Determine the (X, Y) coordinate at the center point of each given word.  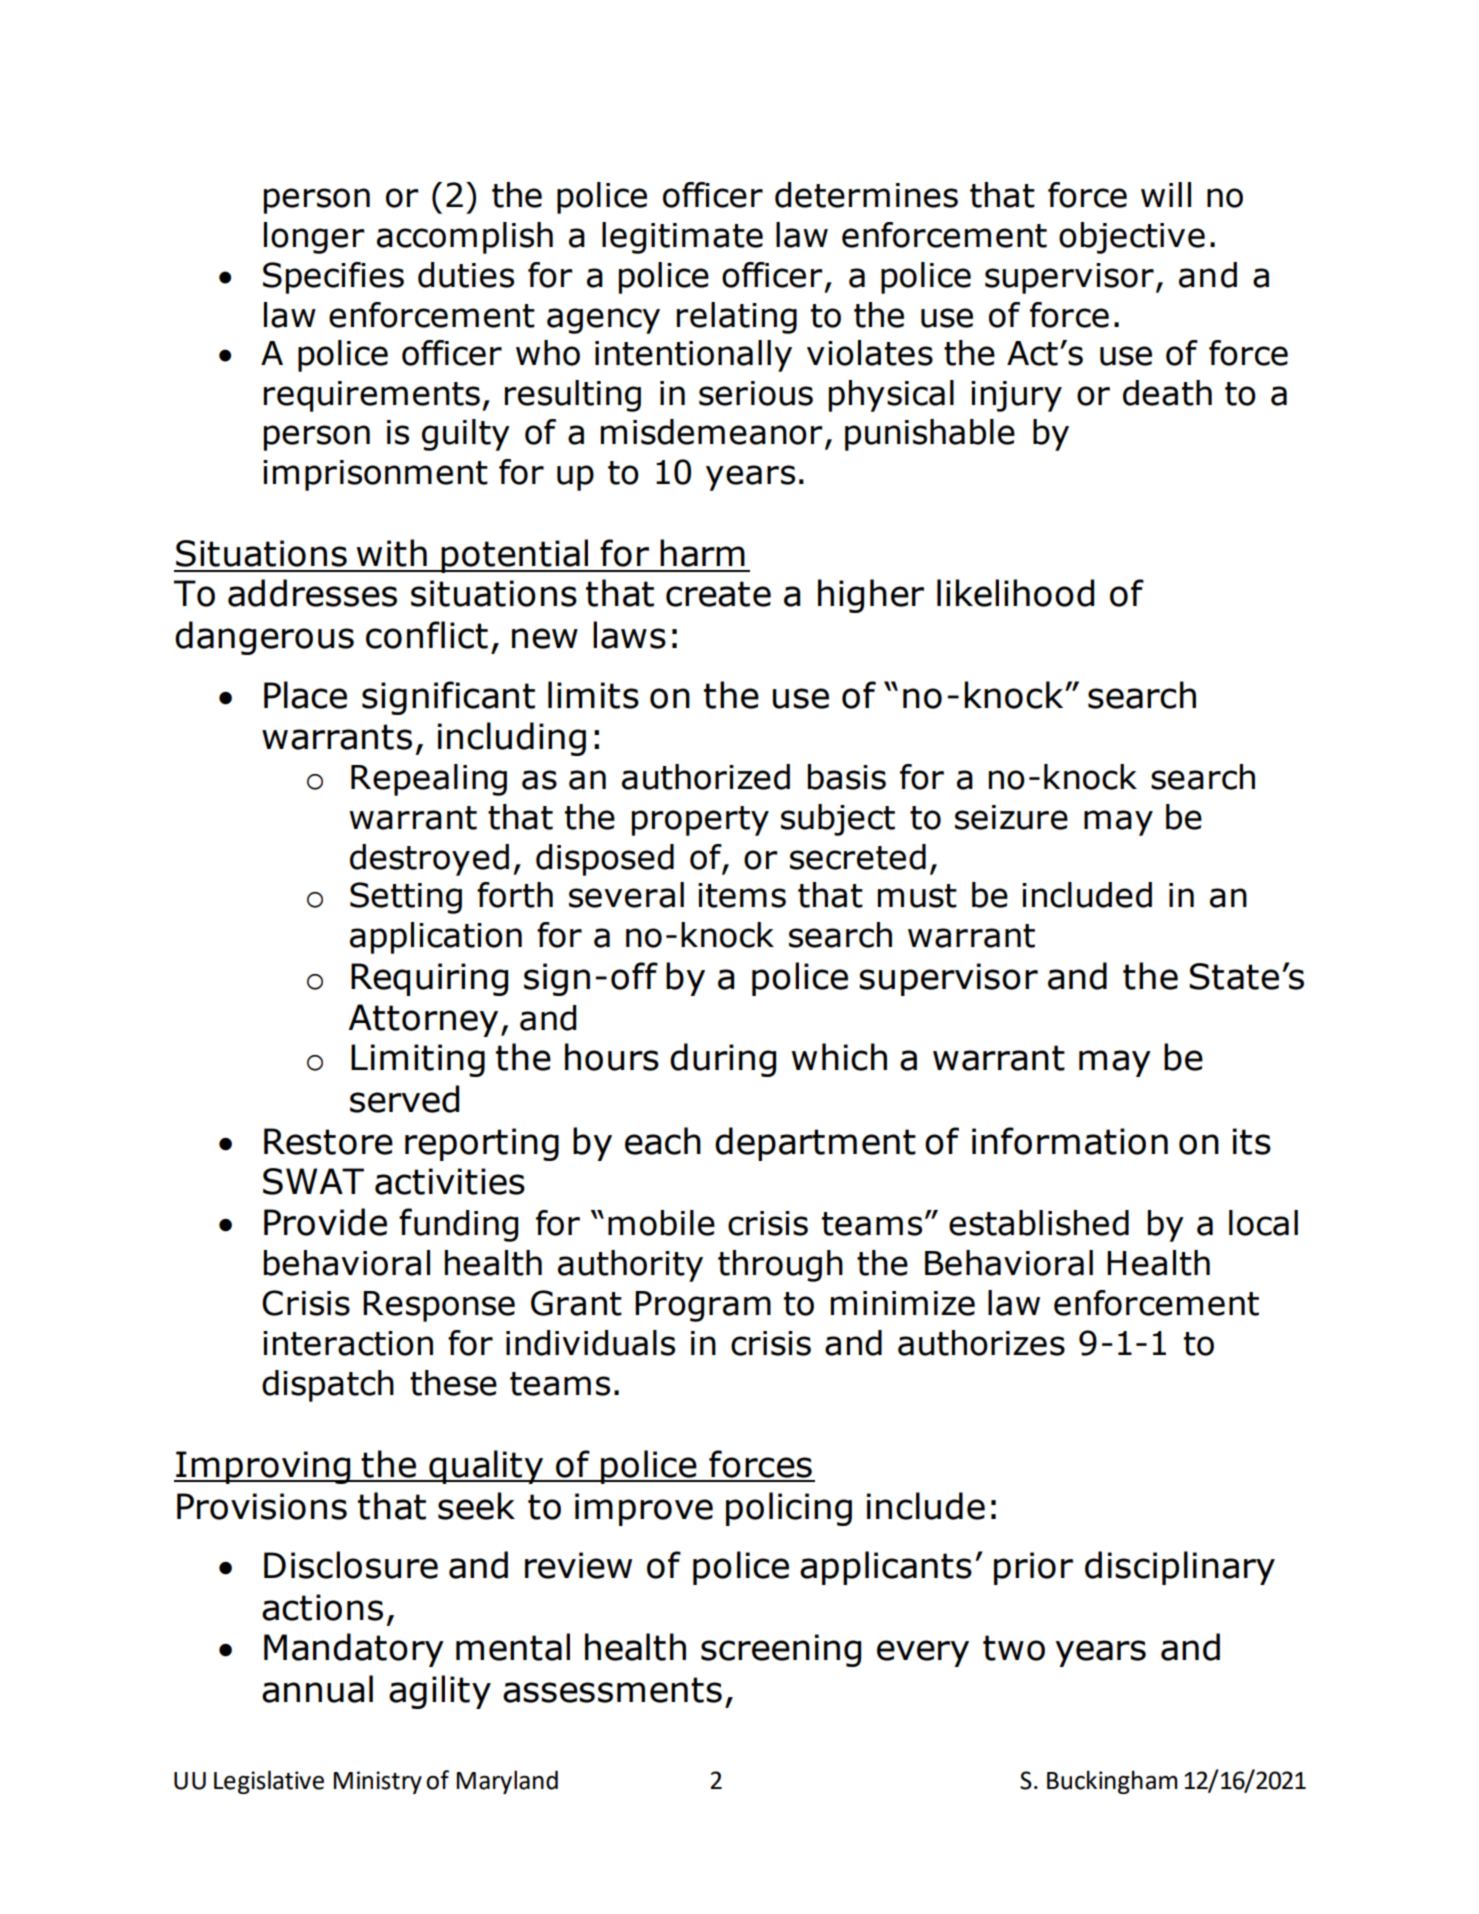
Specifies (333, 278)
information (1070, 1141)
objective (1132, 238)
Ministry (378, 1782)
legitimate (682, 238)
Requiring (429, 979)
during (723, 1060)
